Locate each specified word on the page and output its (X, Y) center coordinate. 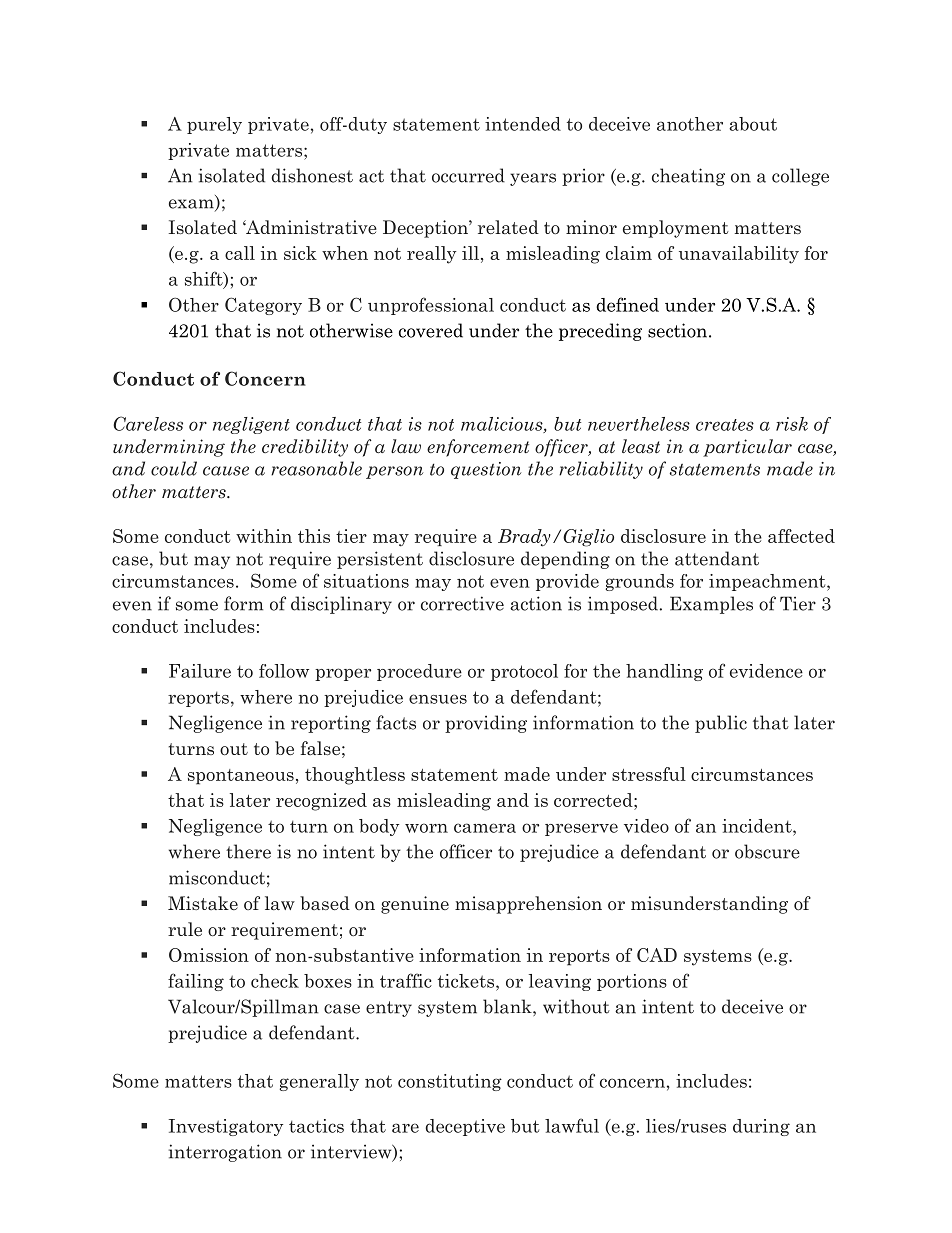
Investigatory (226, 1127)
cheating (688, 177)
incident (758, 826)
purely (214, 125)
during (761, 1127)
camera (485, 828)
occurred (468, 175)
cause (226, 471)
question (486, 470)
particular (747, 448)
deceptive (465, 1127)
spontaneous (241, 777)
